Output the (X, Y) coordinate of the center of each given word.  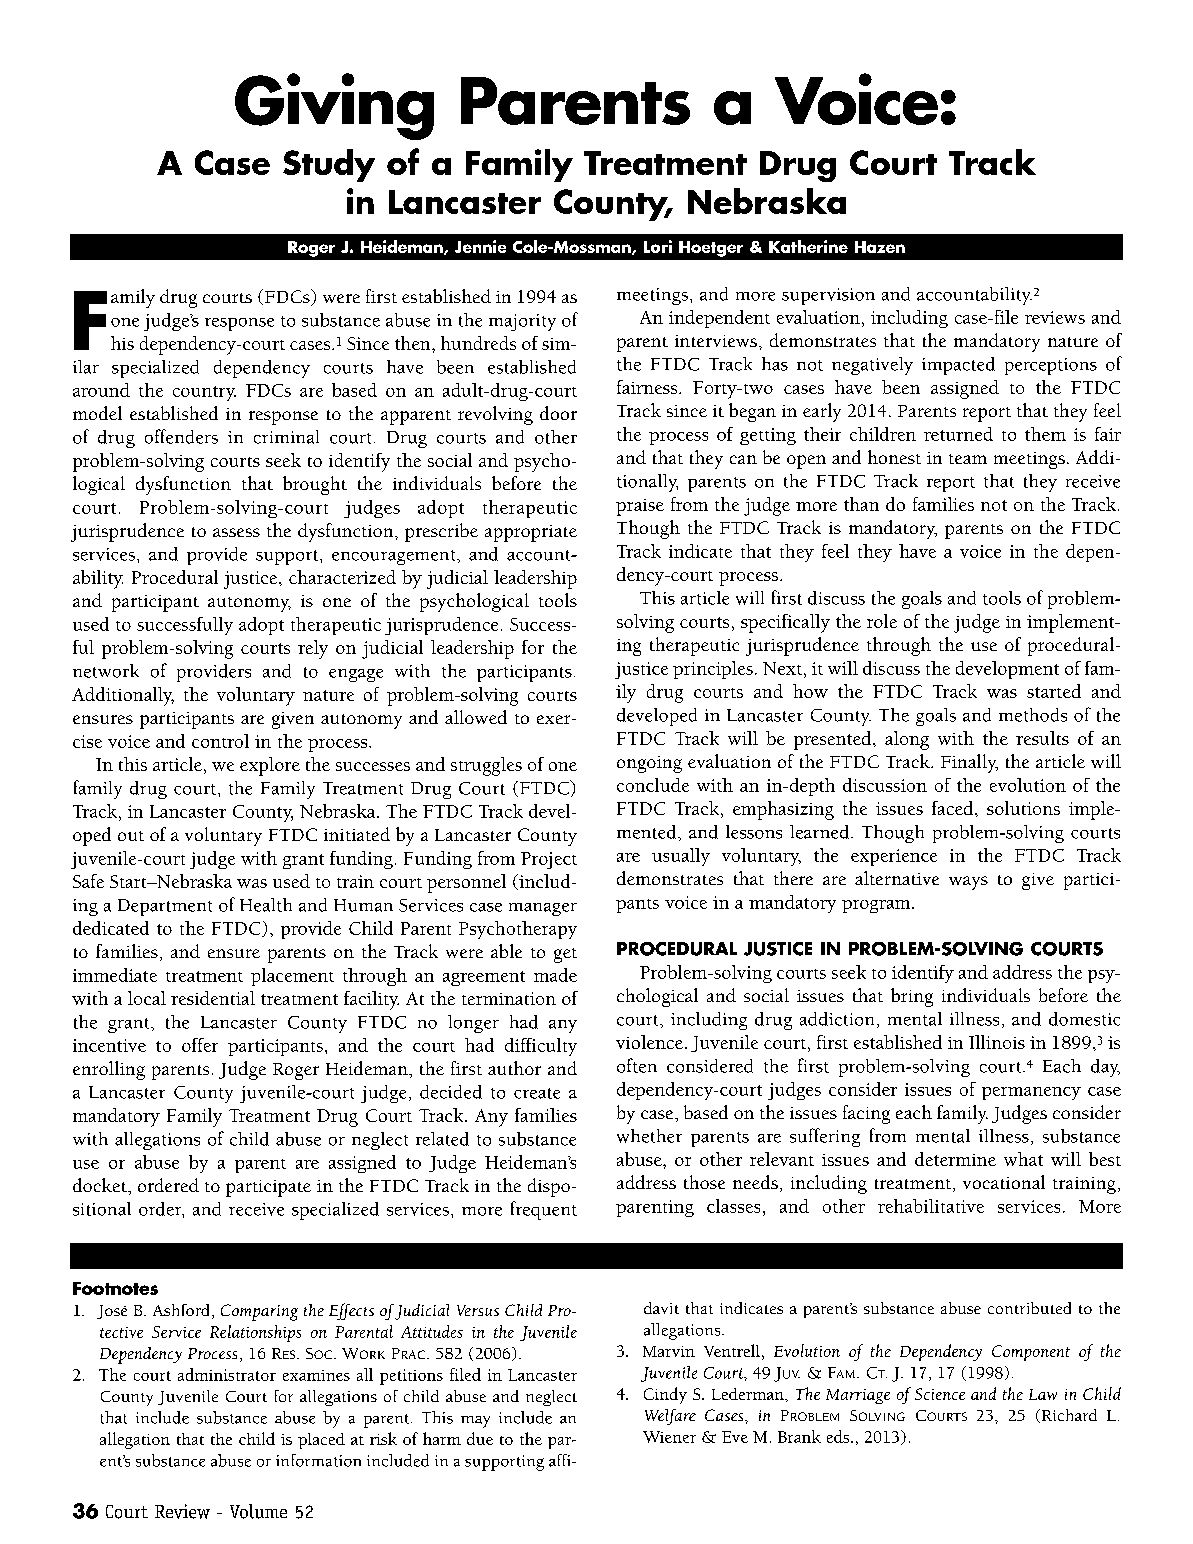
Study (329, 165)
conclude (653, 785)
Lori (658, 246)
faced (954, 808)
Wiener (669, 1437)
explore (270, 766)
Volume (258, 1511)
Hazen (880, 247)
